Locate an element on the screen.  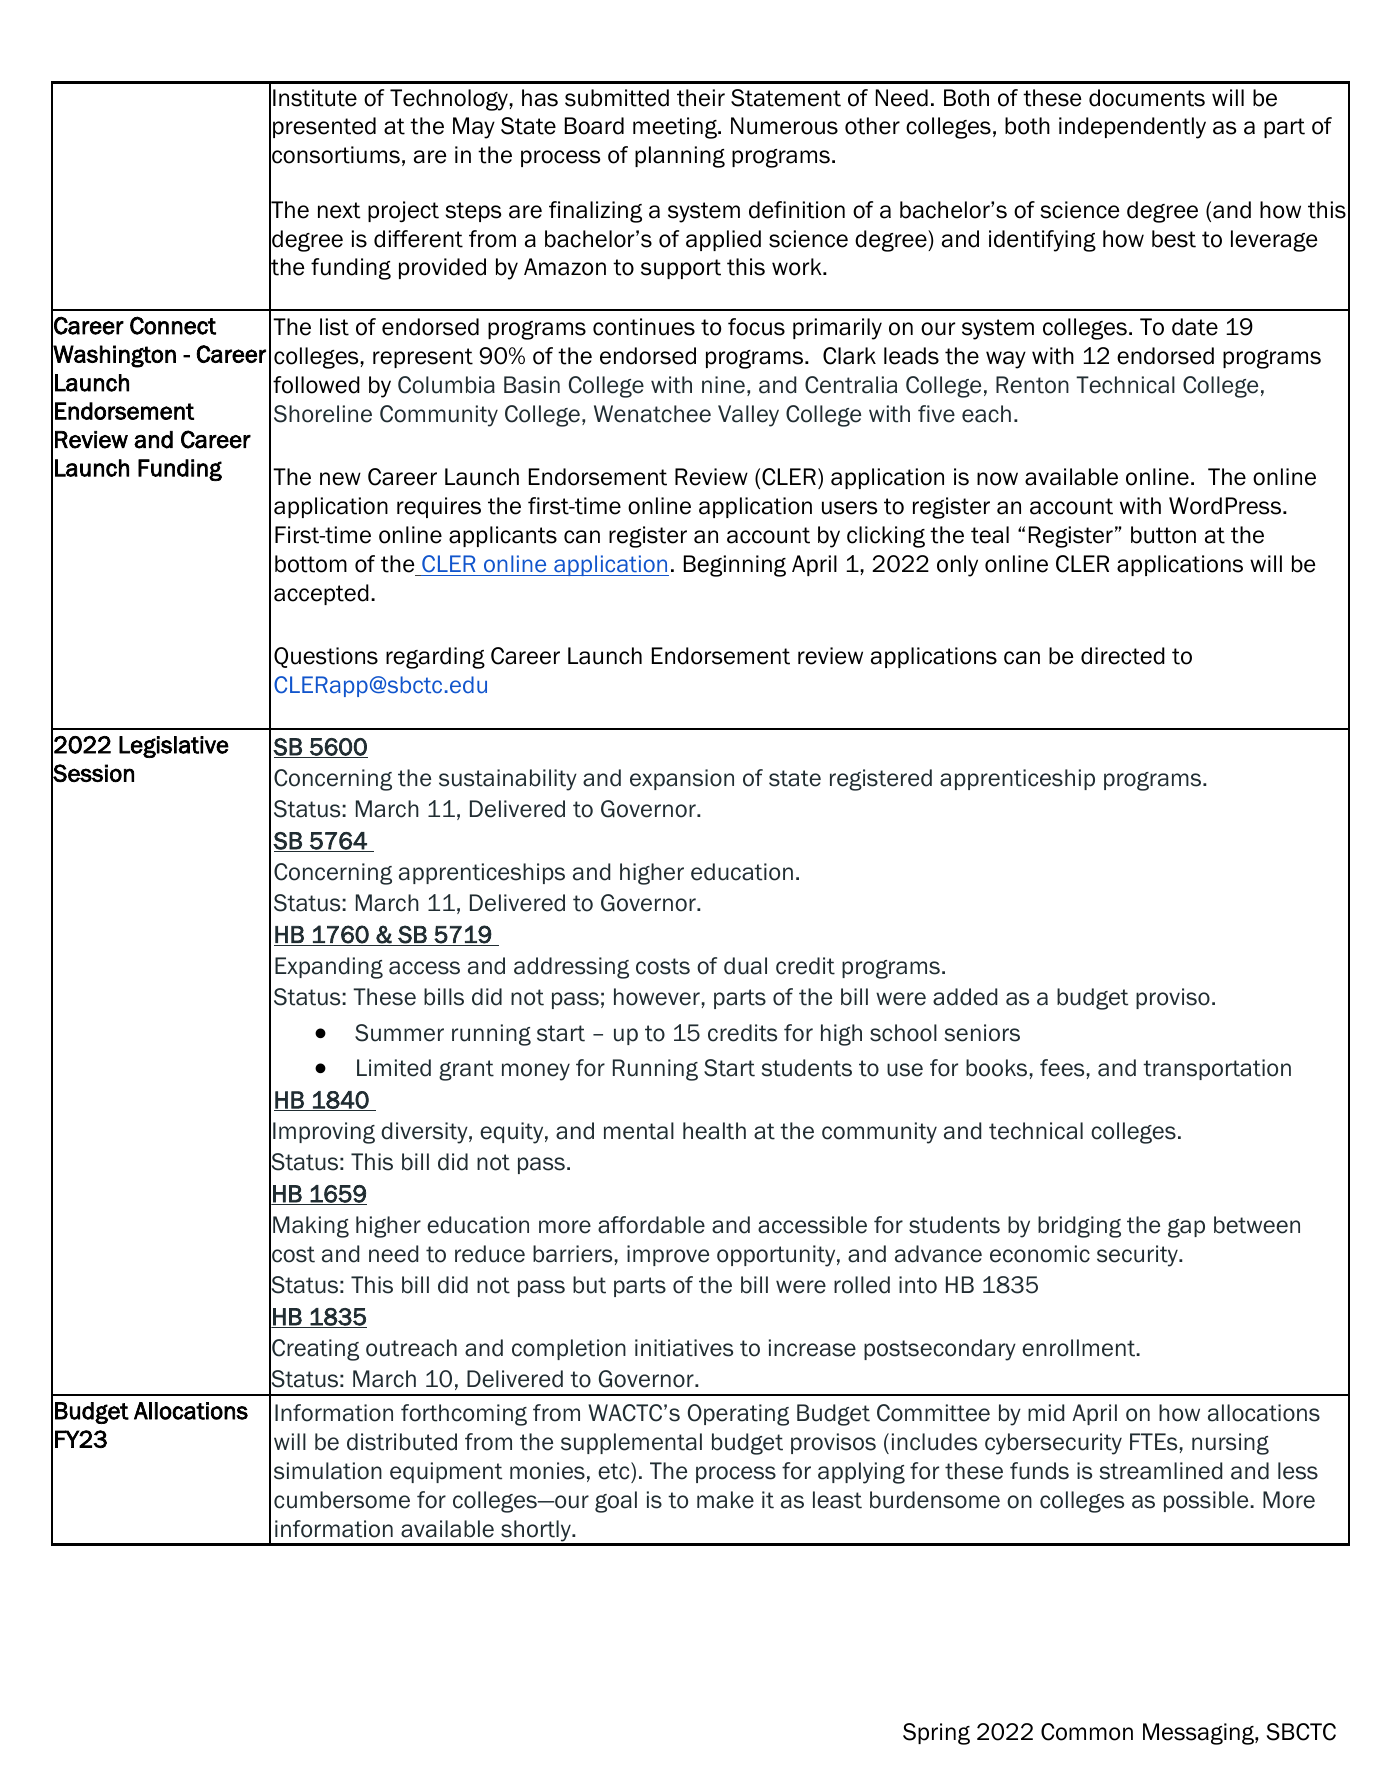
Improving is located at coordinates (324, 1133).
